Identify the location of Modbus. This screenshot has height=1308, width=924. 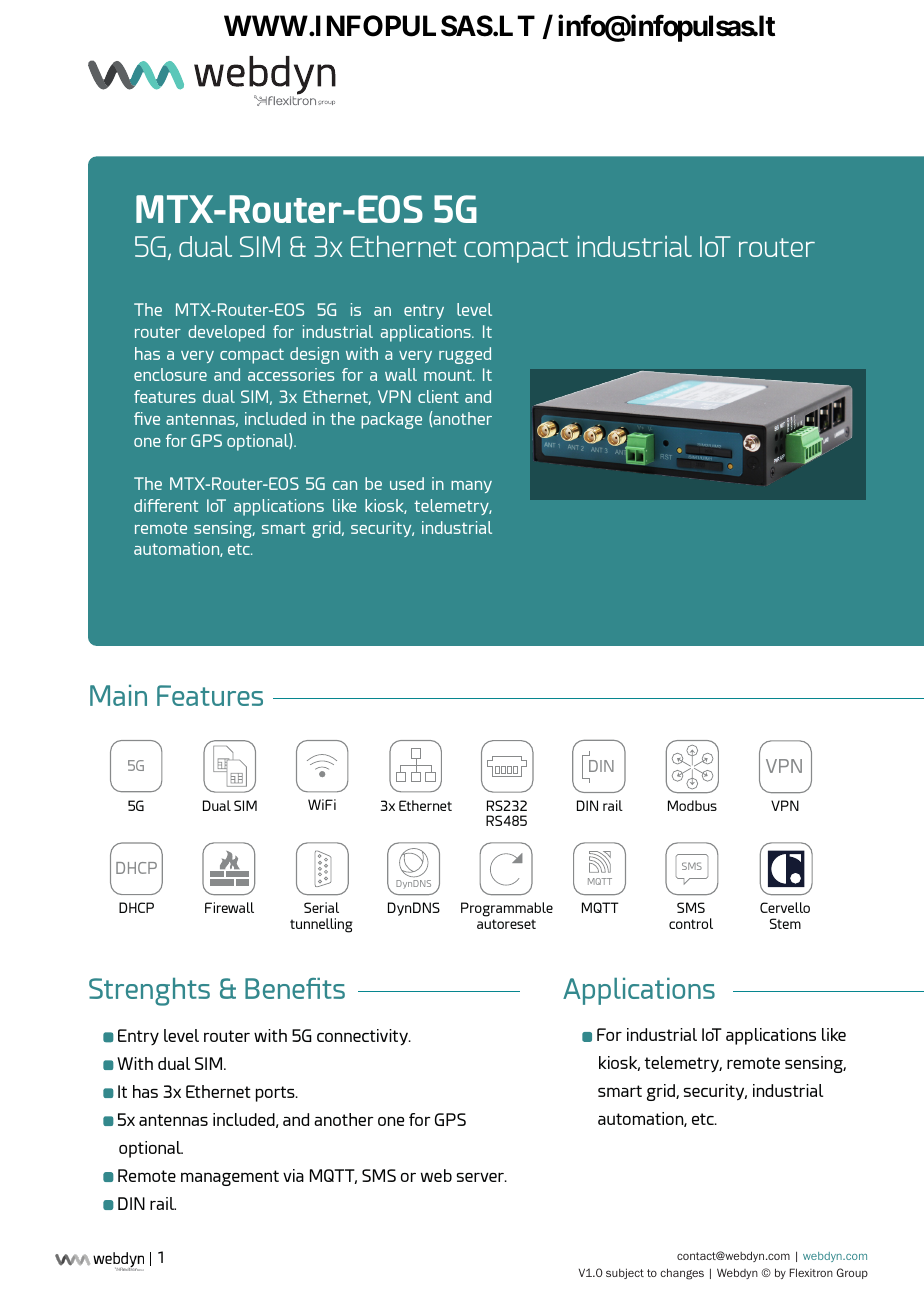
(692, 805).
